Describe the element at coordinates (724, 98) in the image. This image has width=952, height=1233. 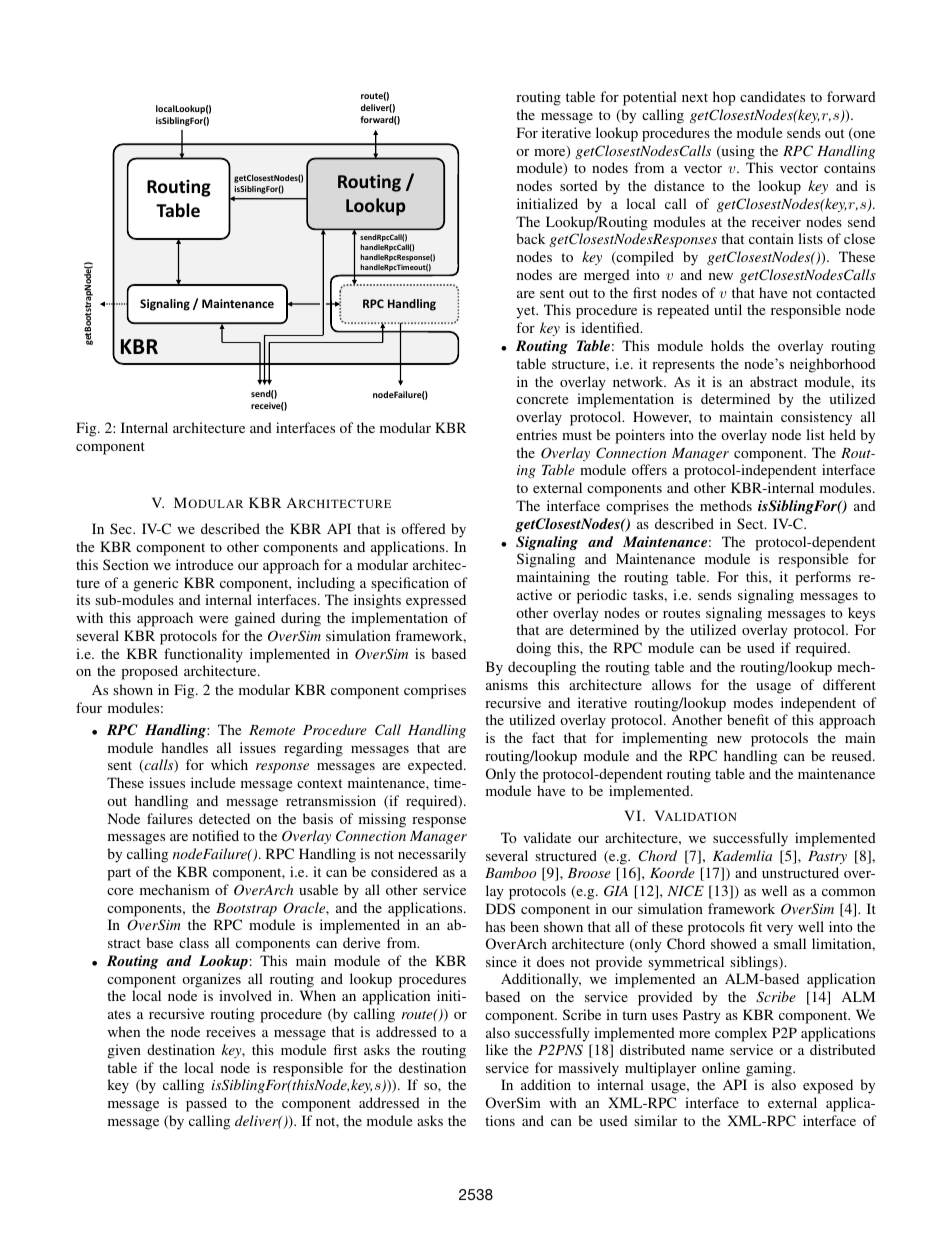
I see `hop` at that location.
